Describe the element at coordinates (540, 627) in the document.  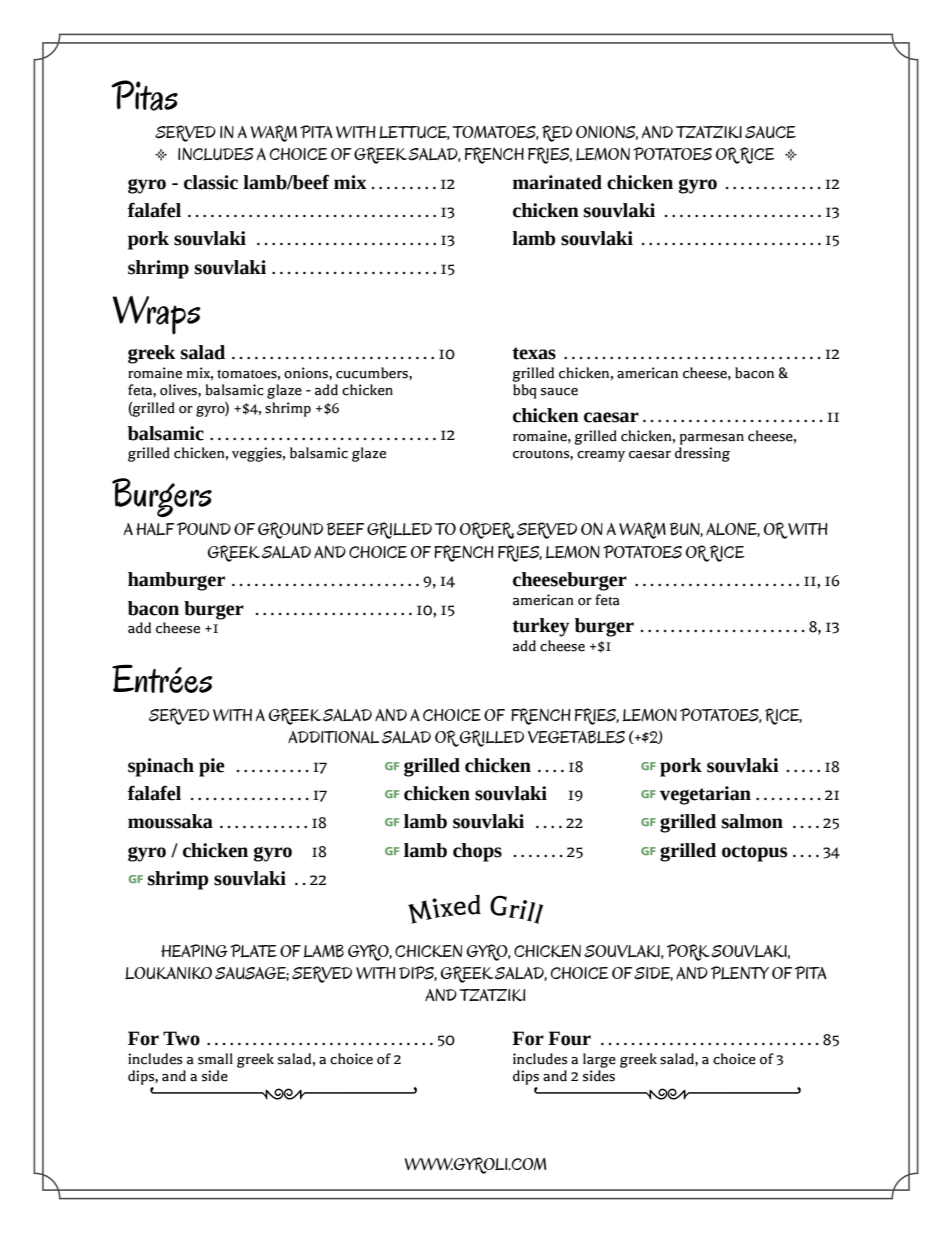
I see `turkey` at that location.
